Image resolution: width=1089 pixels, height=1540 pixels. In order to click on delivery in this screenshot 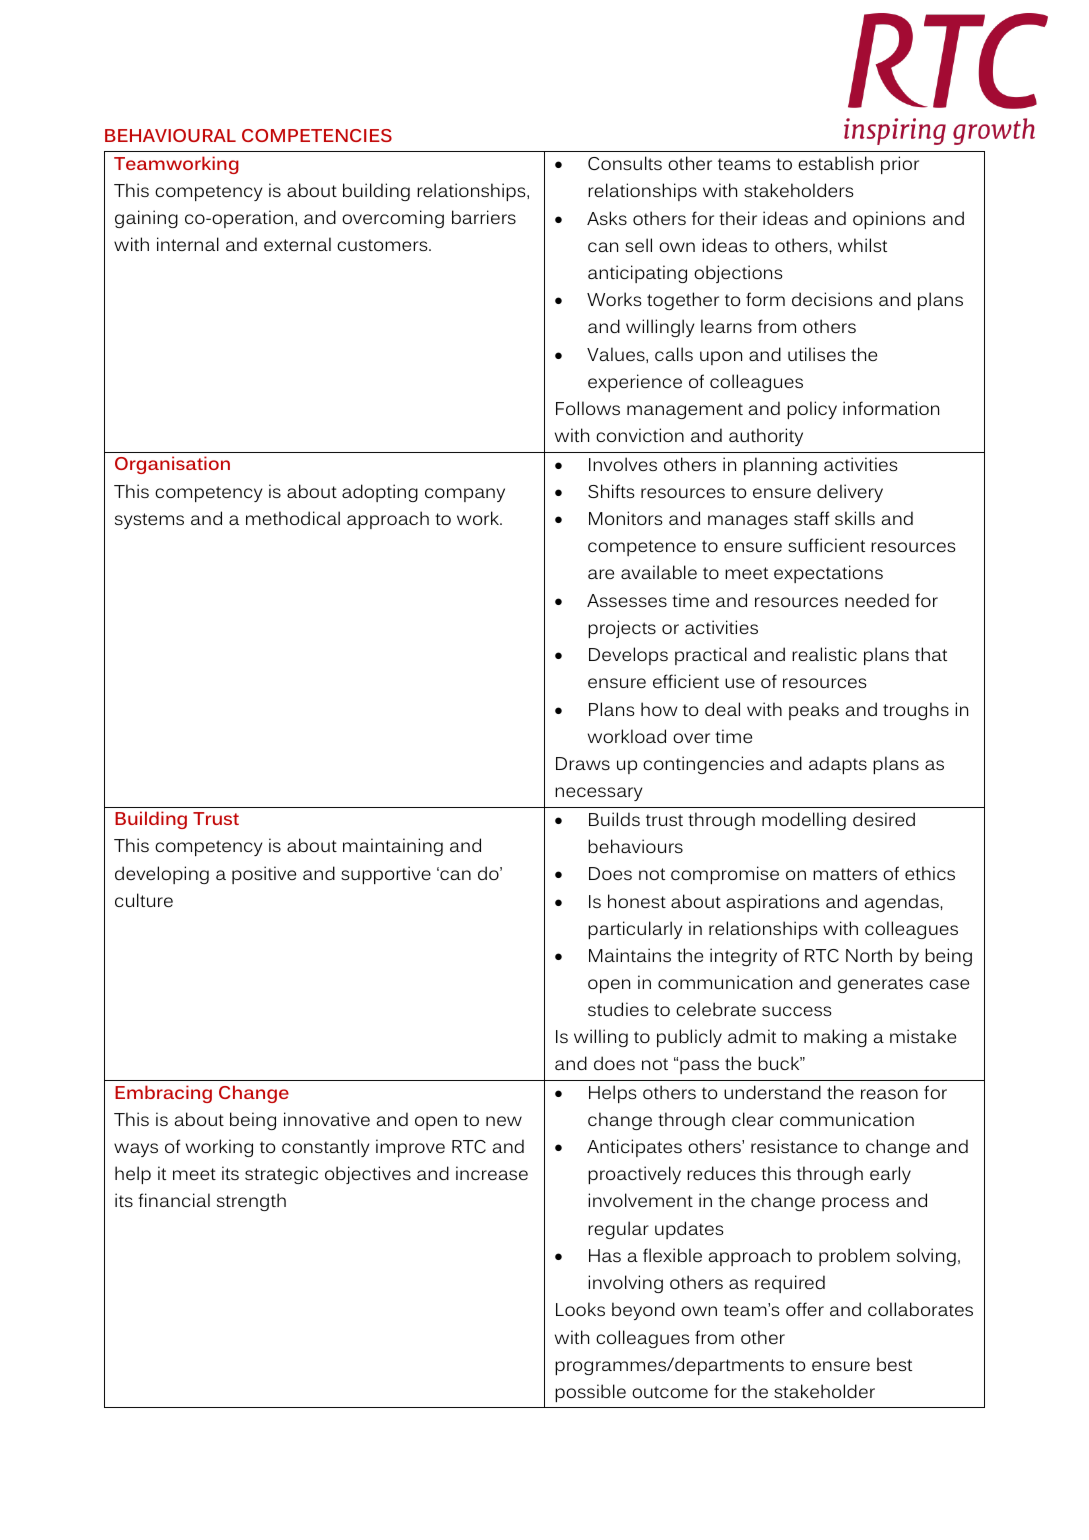, I will do `click(850, 493)`.
